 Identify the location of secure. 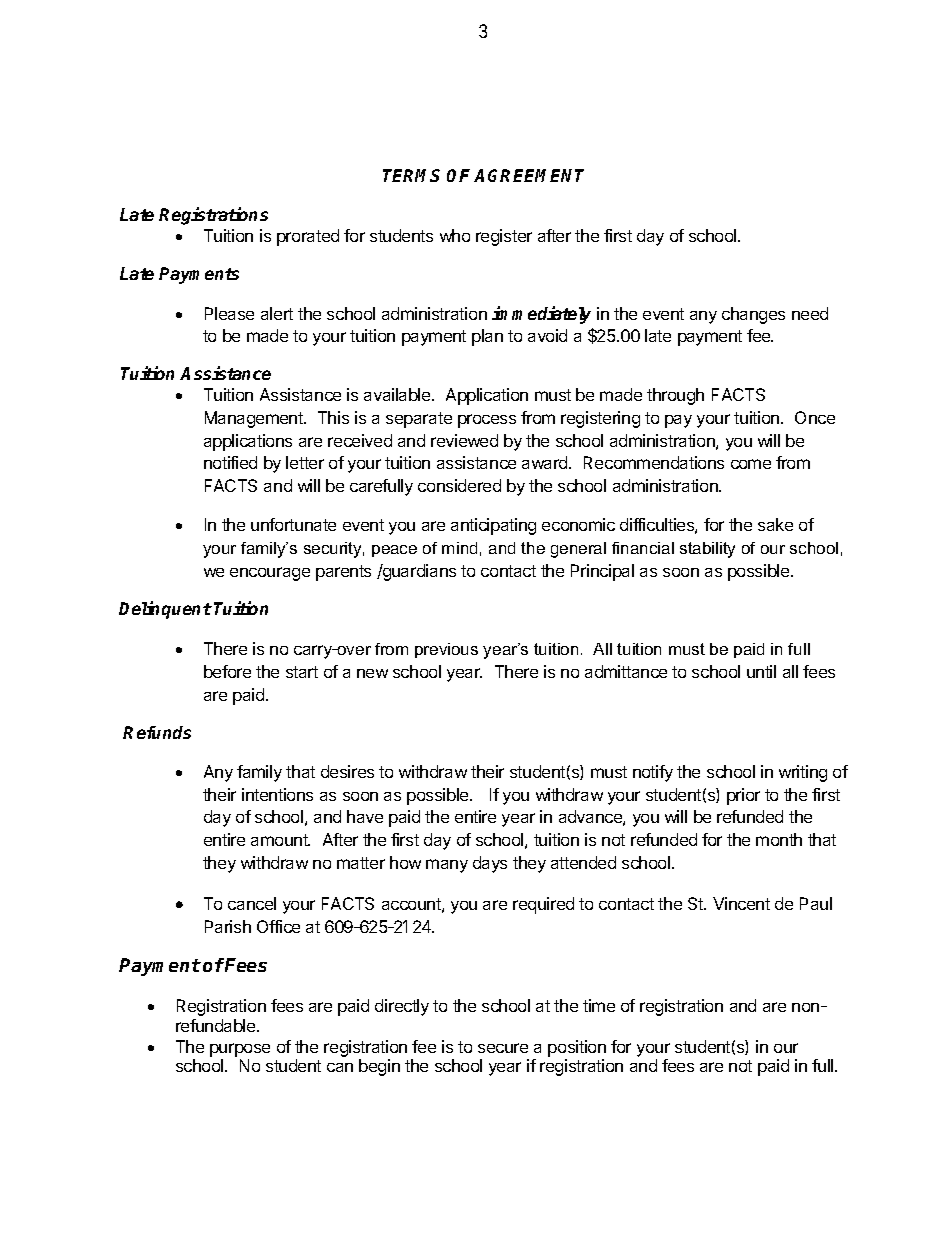
(503, 1048).
